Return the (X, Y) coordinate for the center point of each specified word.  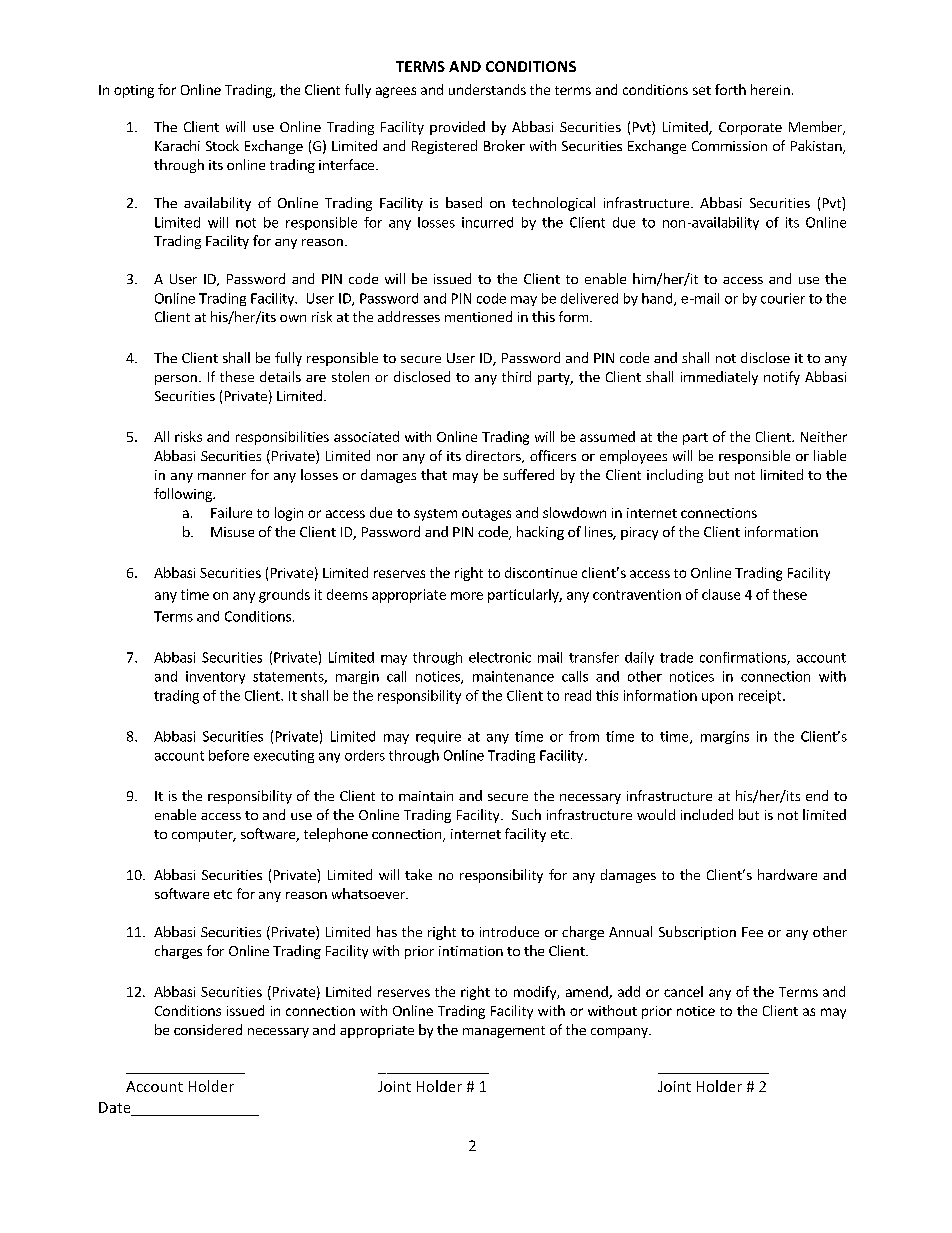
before (229, 755)
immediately (719, 378)
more (467, 596)
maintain (426, 796)
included (707, 814)
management (504, 1032)
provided (457, 128)
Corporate (750, 128)
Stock (222, 145)
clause (721, 594)
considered (208, 1029)
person (176, 380)
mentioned (478, 316)
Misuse (232, 532)
